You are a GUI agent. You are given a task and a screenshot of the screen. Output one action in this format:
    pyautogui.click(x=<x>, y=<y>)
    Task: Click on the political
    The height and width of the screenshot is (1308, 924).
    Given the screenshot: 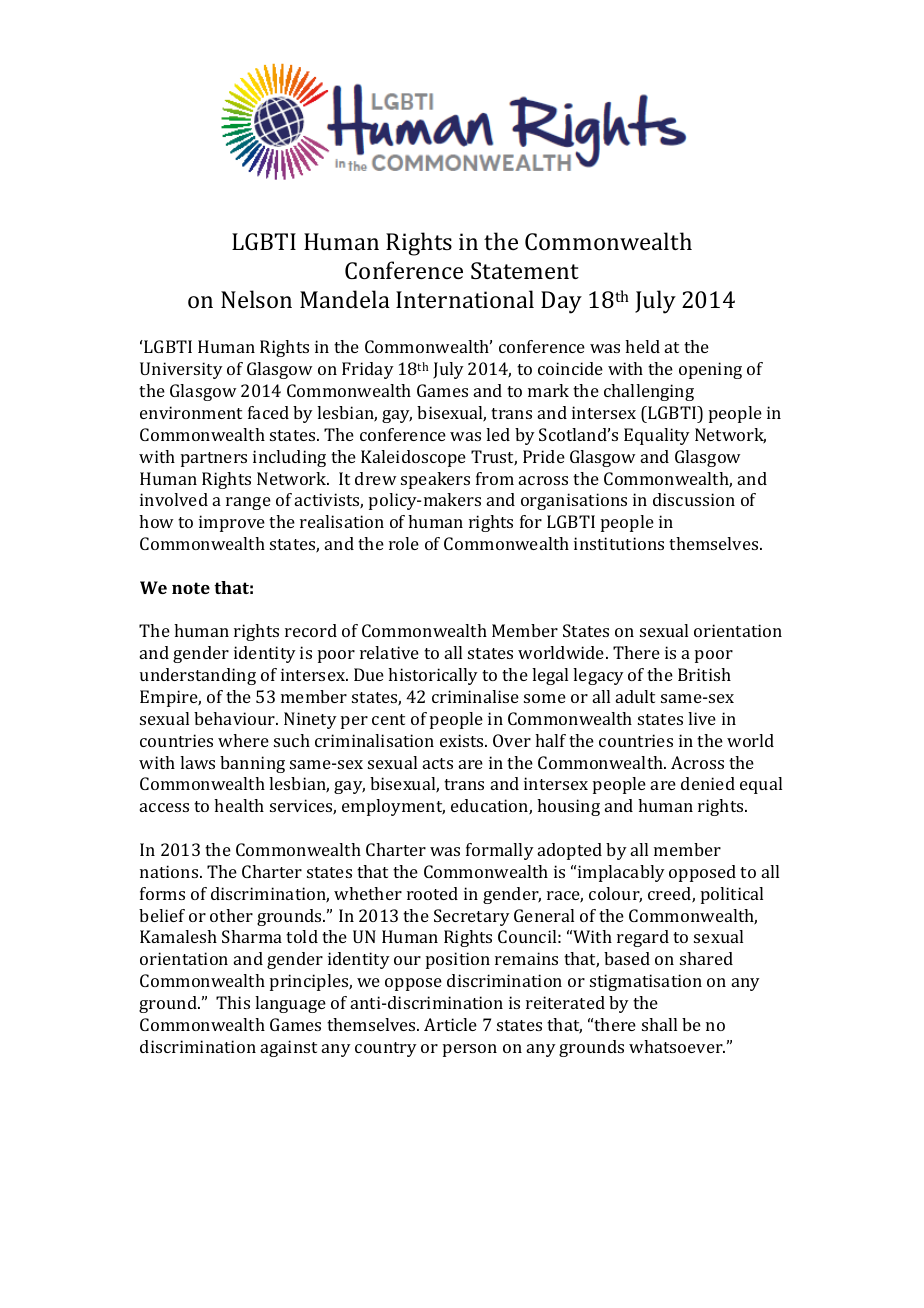 What is the action you would take?
    pyautogui.click(x=732, y=895)
